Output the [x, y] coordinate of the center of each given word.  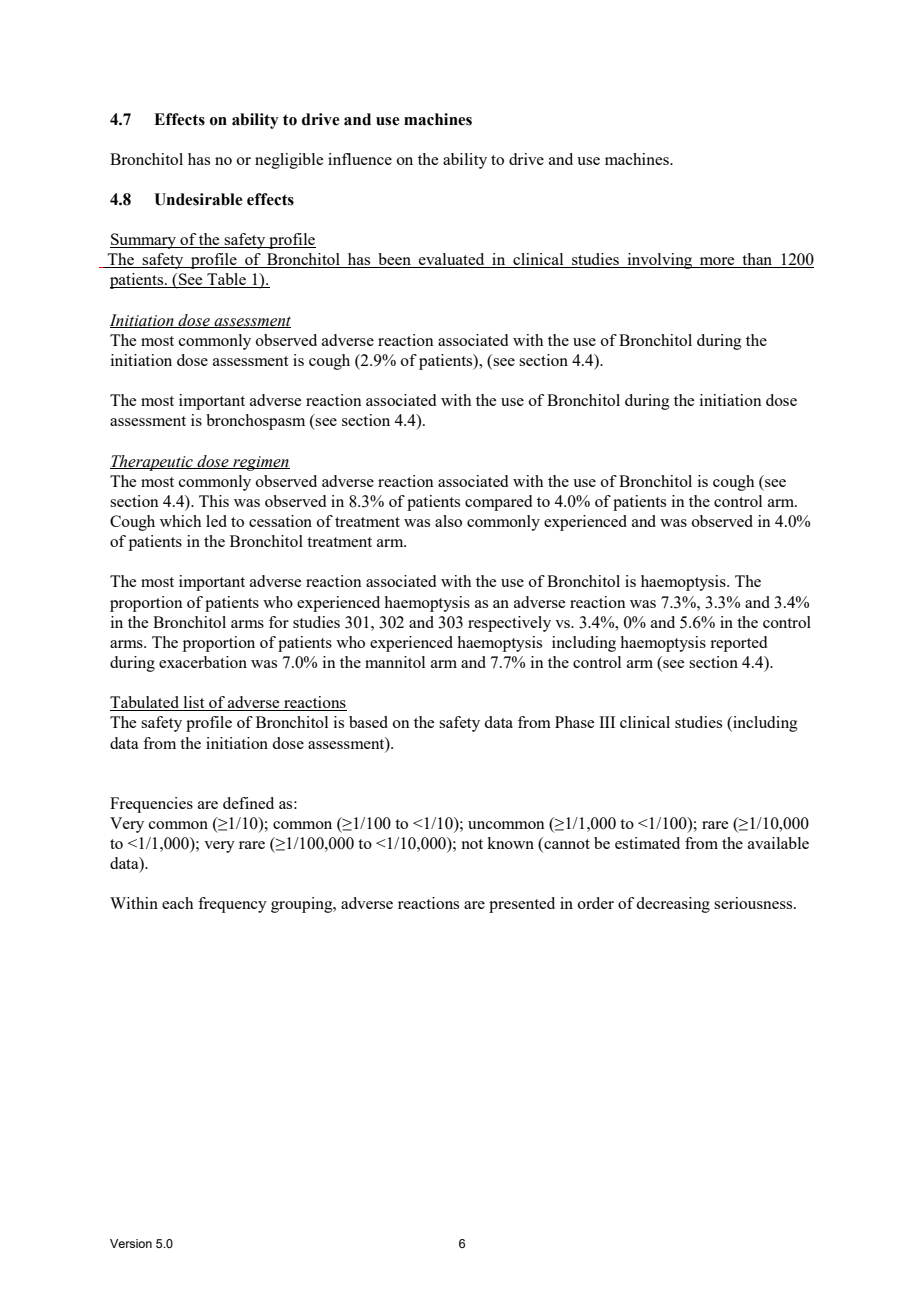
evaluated [452, 260]
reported [738, 644]
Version [131, 1243]
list [194, 703]
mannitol [395, 662]
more [717, 262]
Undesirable [198, 199]
